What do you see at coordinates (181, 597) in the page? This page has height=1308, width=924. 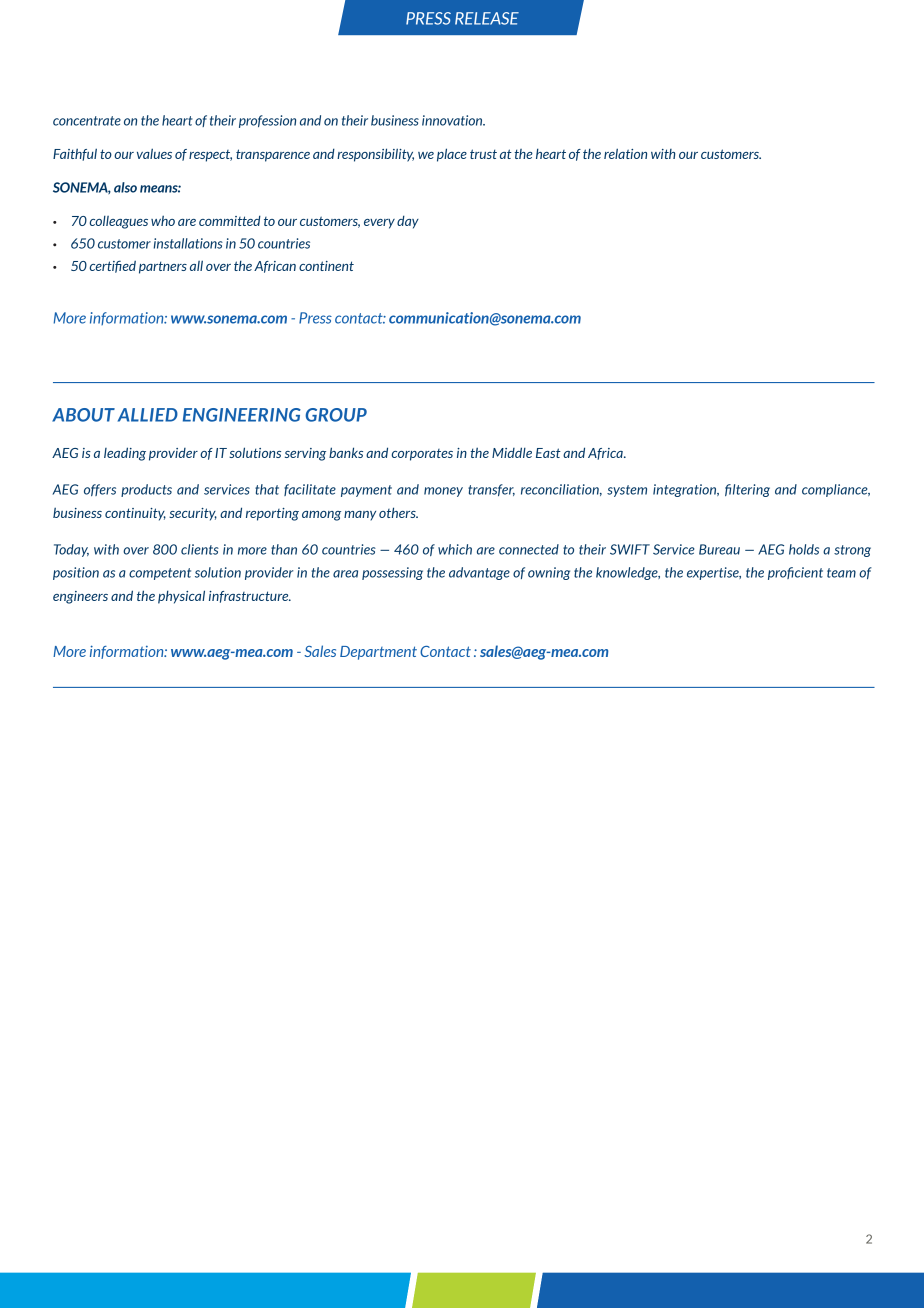 I see `physical` at bounding box center [181, 597].
